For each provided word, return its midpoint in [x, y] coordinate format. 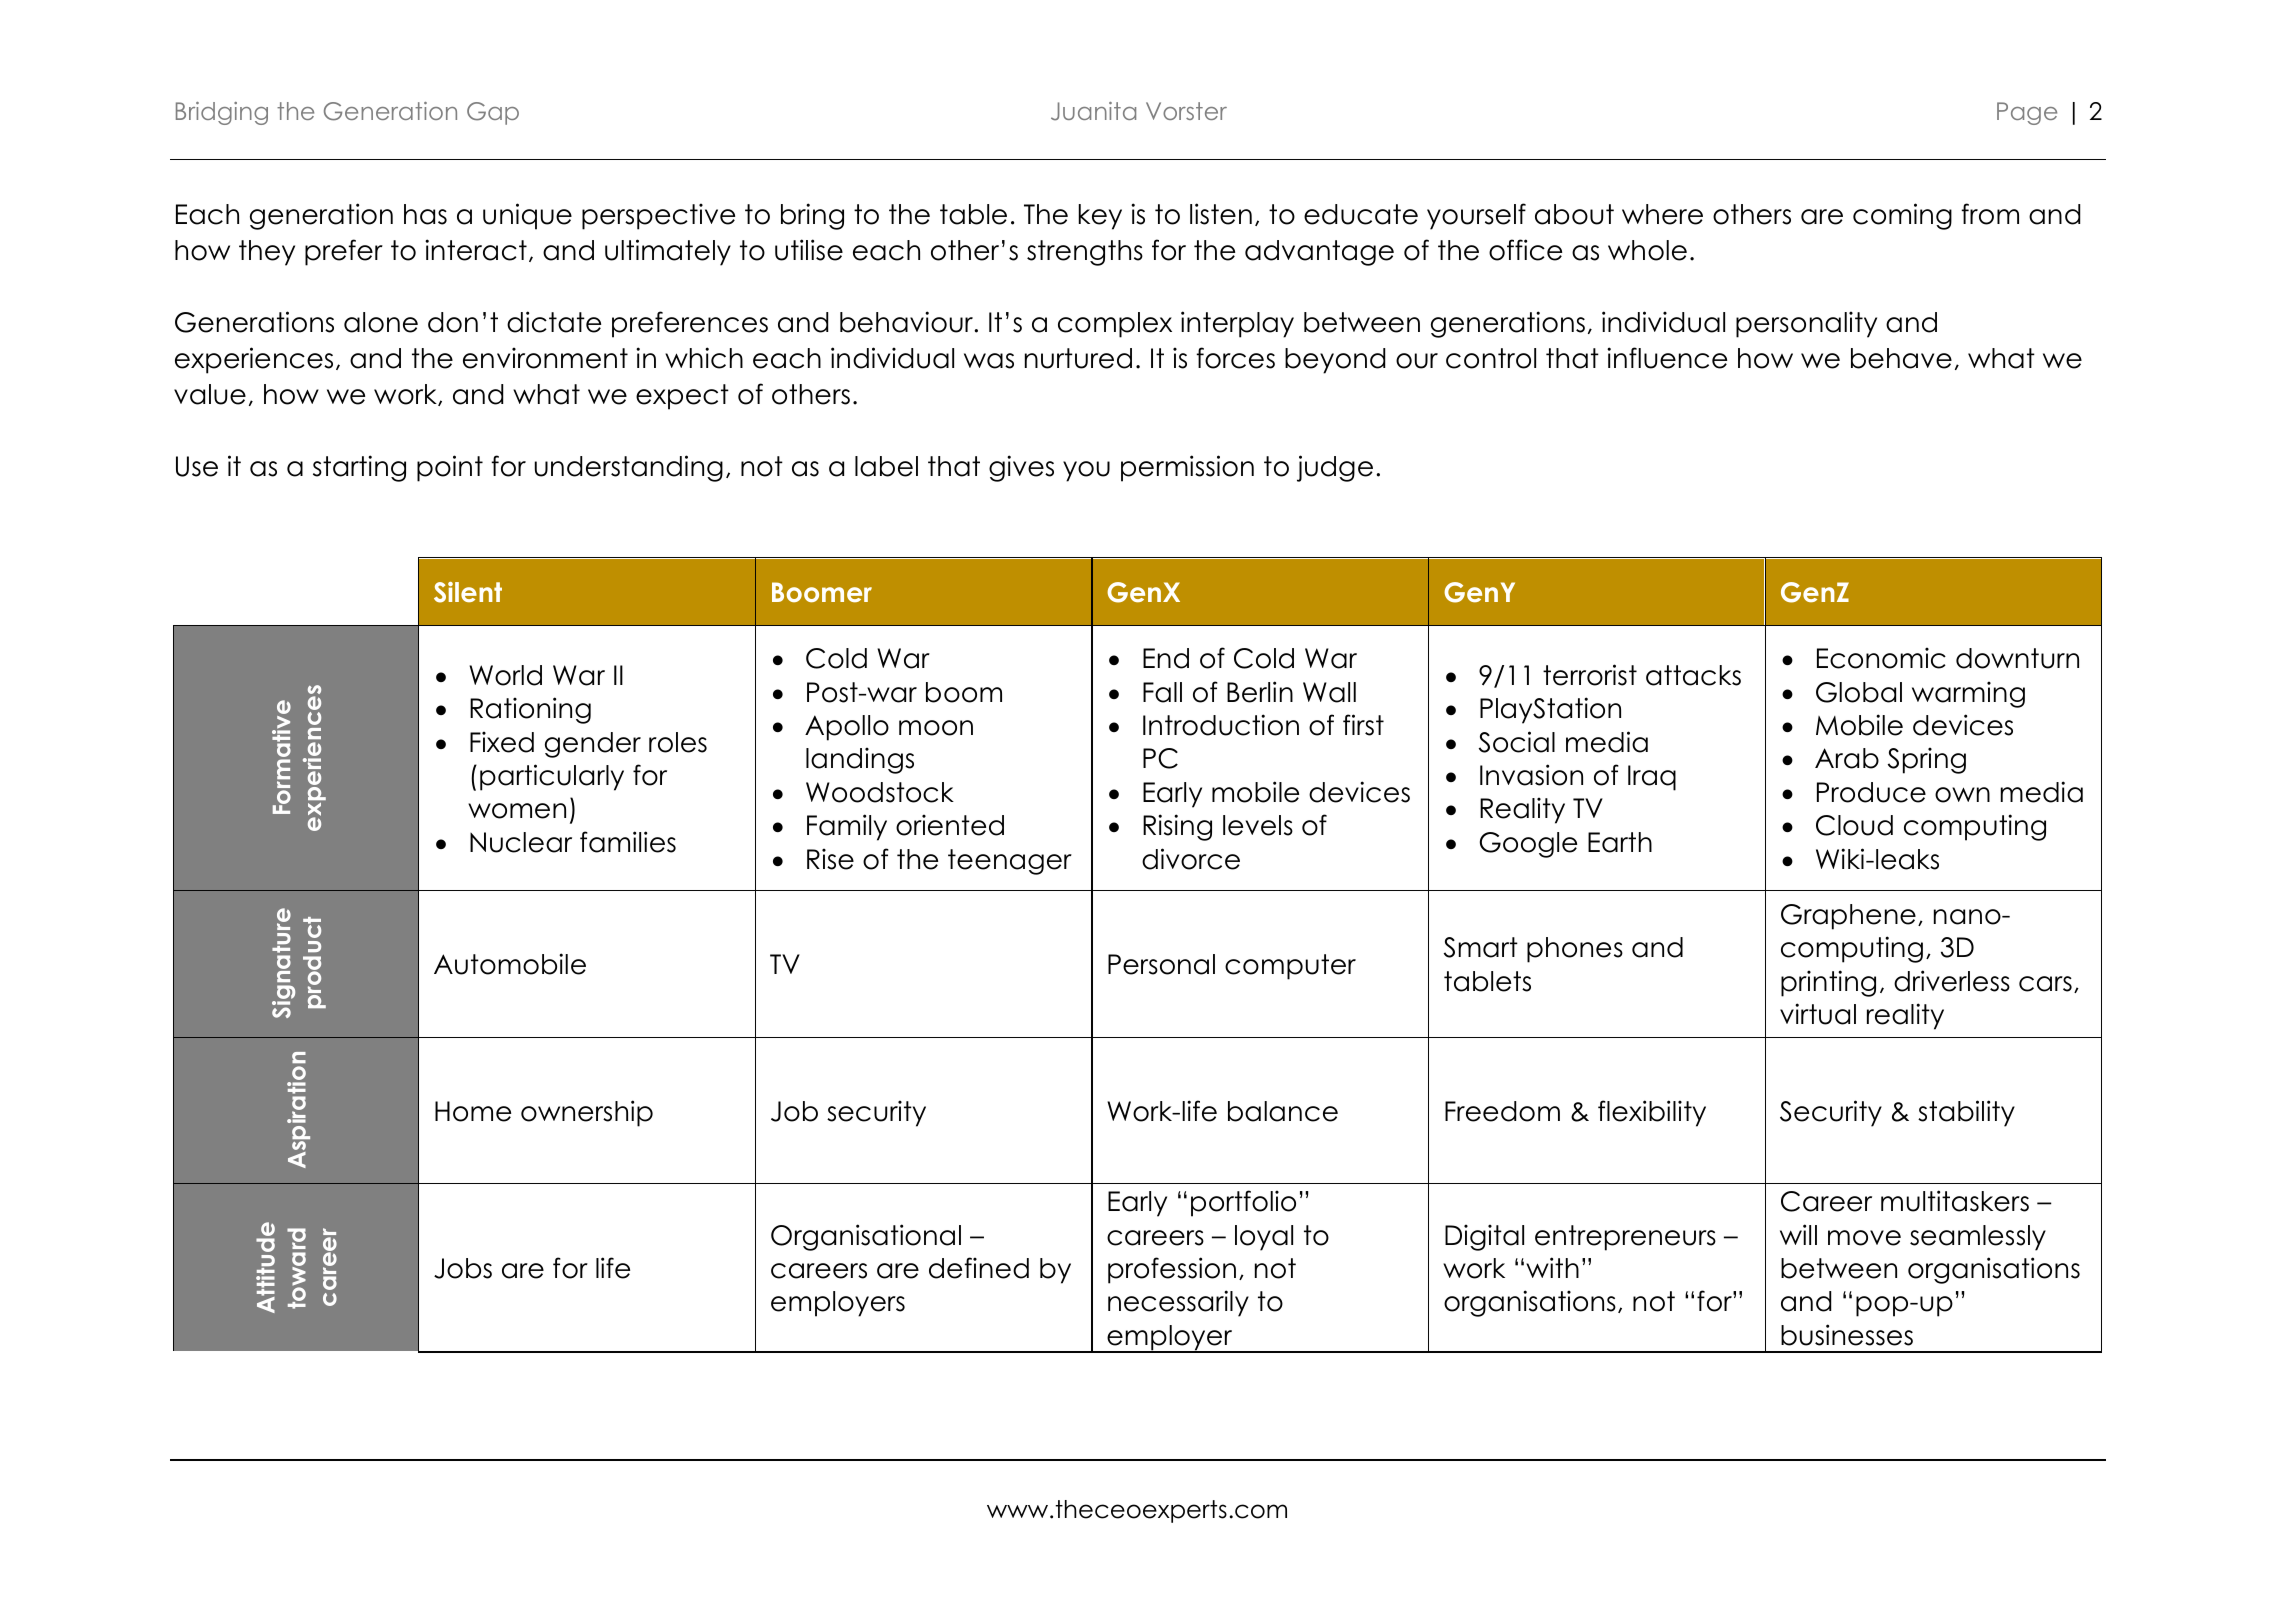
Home [473, 1111]
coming [1902, 216]
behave [1901, 358]
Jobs [463, 1268]
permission [1187, 468]
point [450, 468]
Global [1859, 692]
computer [1290, 967]
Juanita [1093, 111]
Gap [493, 113]
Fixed [502, 742]
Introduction [1221, 725]
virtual [1818, 1014]
